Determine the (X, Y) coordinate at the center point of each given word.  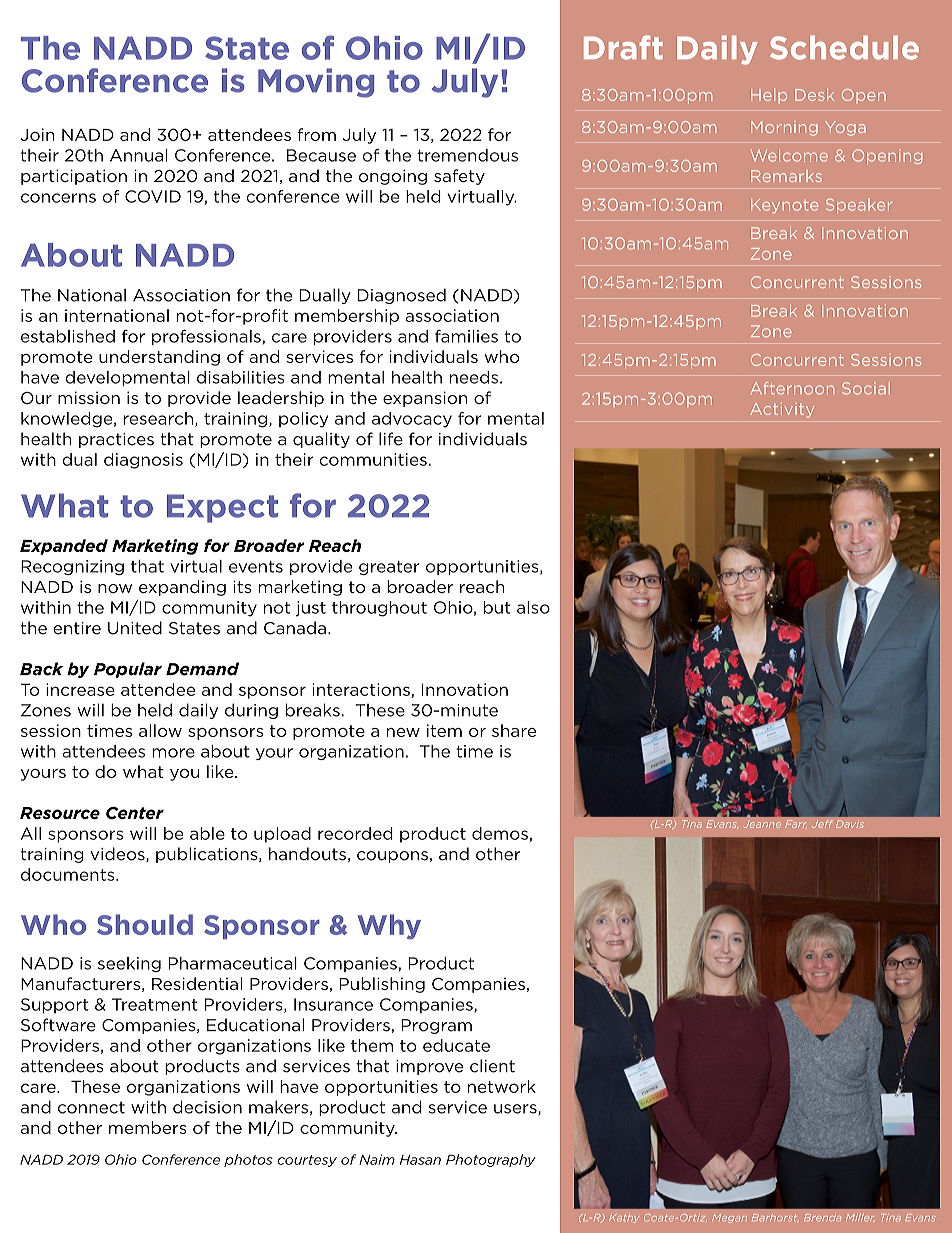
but (497, 607)
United (135, 628)
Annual (138, 155)
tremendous (467, 155)
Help (769, 95)
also (533, 607)
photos (248, 1160)
